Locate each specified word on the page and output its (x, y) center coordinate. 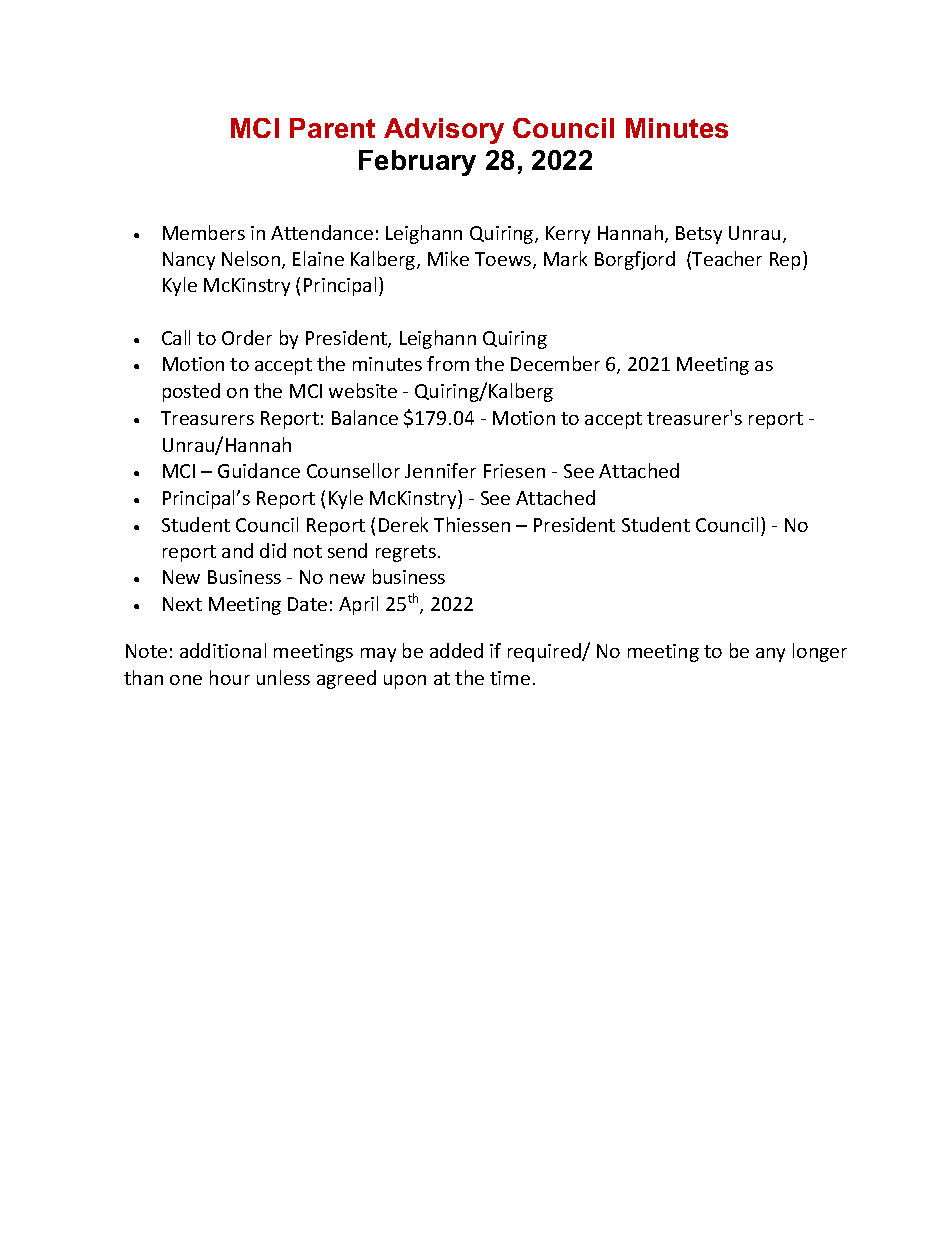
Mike (448, 258)
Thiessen (472, 524)
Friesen (514, 471)
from (448, 363)
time (510, 678)
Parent (332, 128)
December (555, 363)
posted (191, 392)
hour (230, 677)
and (237, 550)
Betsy (699, 235)
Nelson (252, 260)
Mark (565, 258)
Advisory (444, 131)
